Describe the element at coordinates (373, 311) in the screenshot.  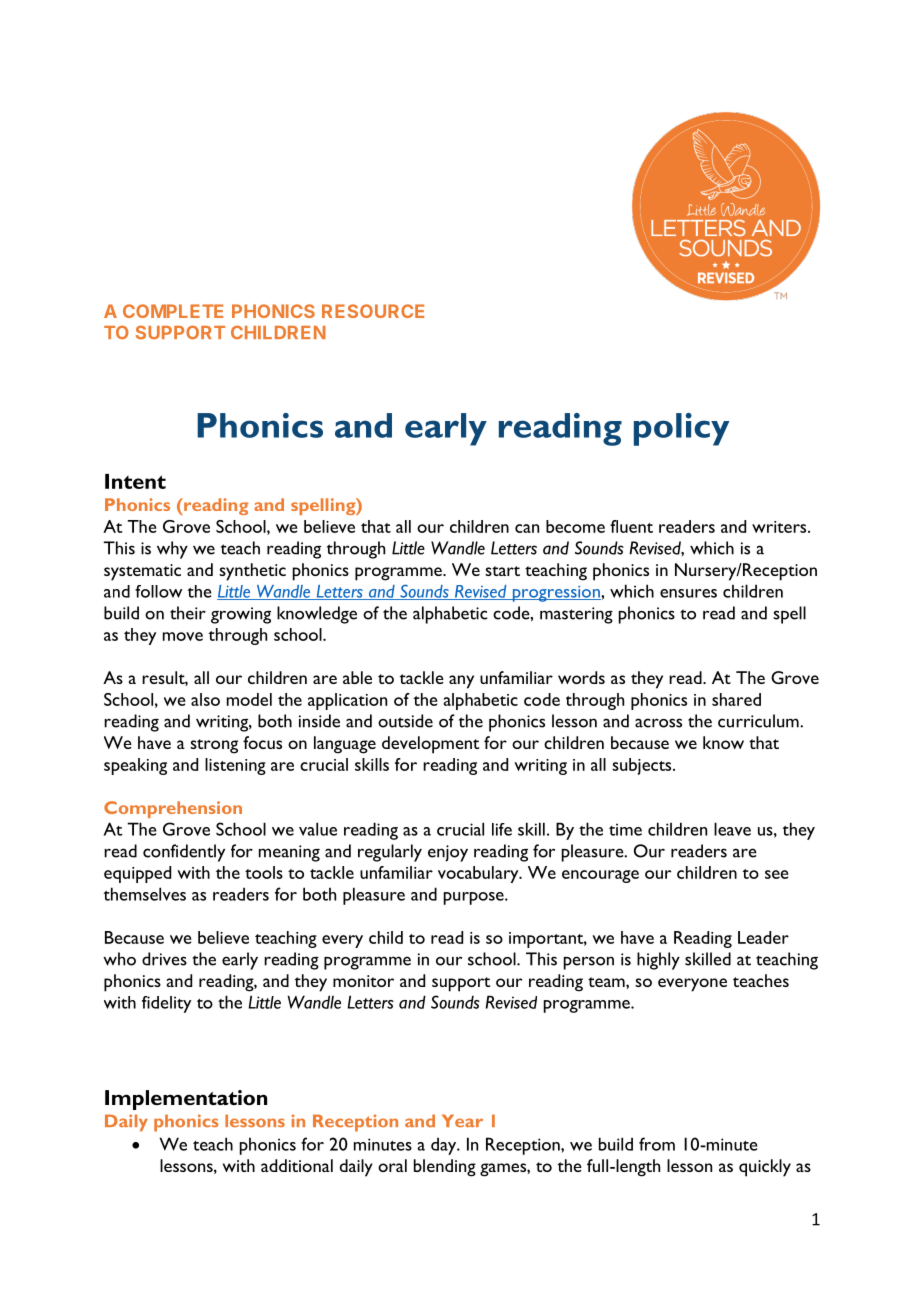
I see `RESOURCE` at that location.
